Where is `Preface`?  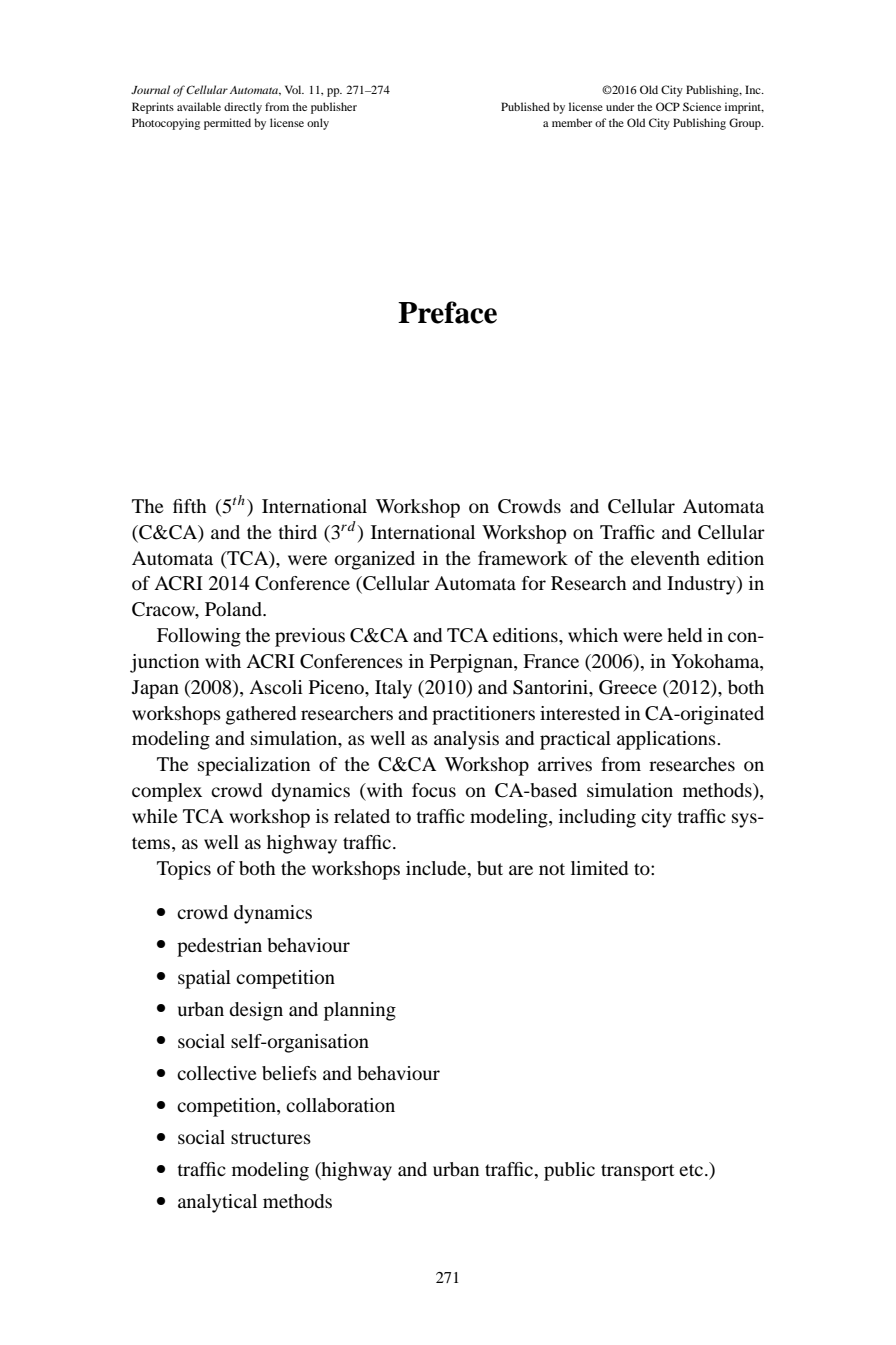
Preface is located at coordinates (447, 312).
